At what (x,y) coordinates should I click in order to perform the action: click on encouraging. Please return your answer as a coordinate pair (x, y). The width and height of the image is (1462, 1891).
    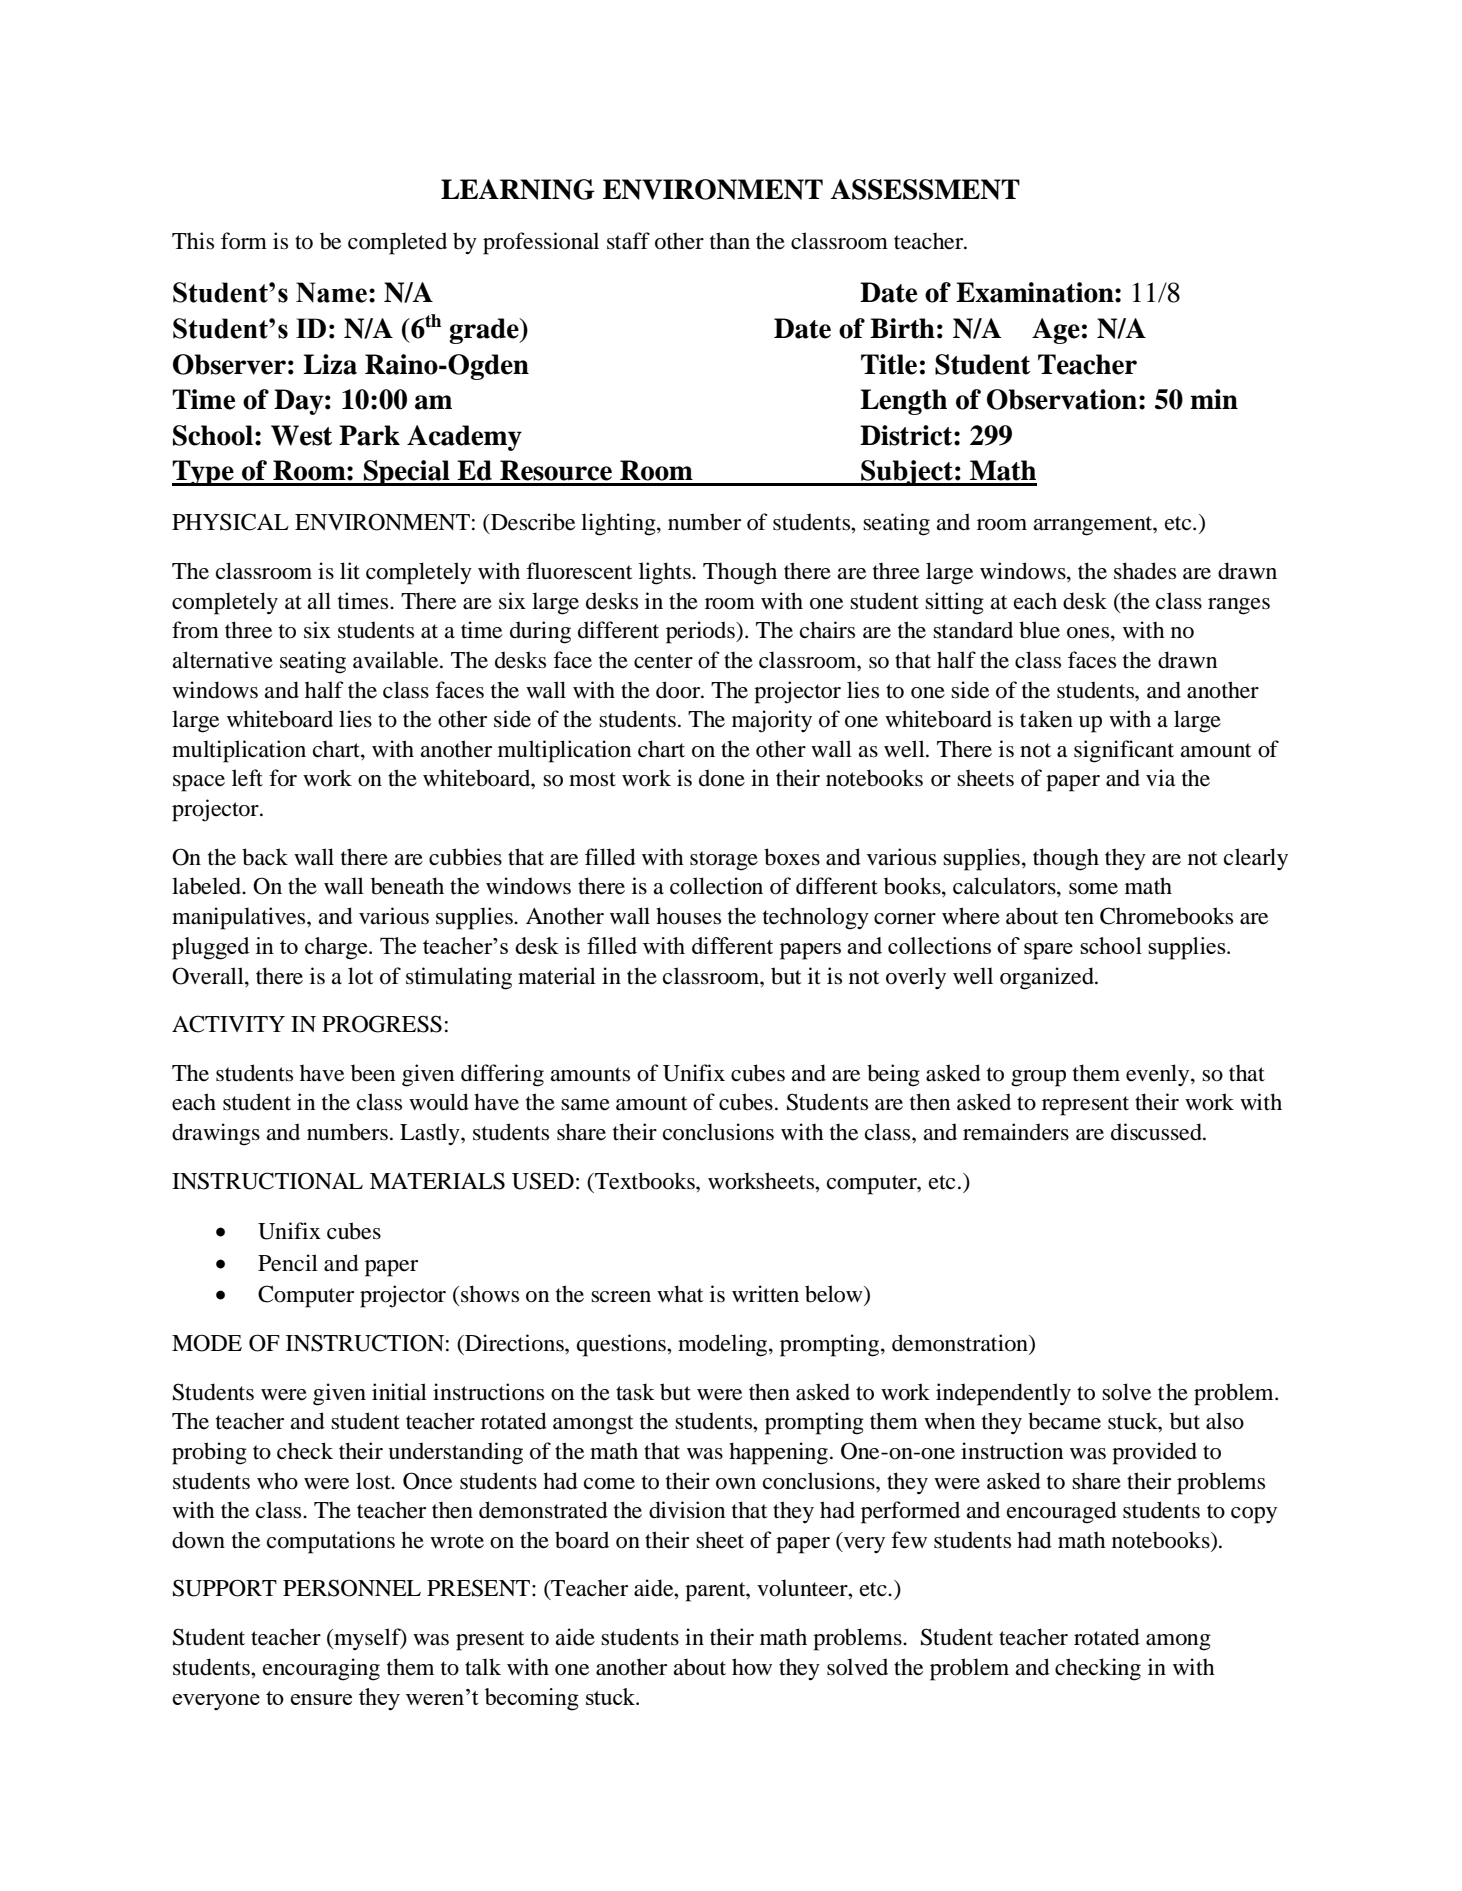
    Looking at the image, I should click on (321, 1669).
